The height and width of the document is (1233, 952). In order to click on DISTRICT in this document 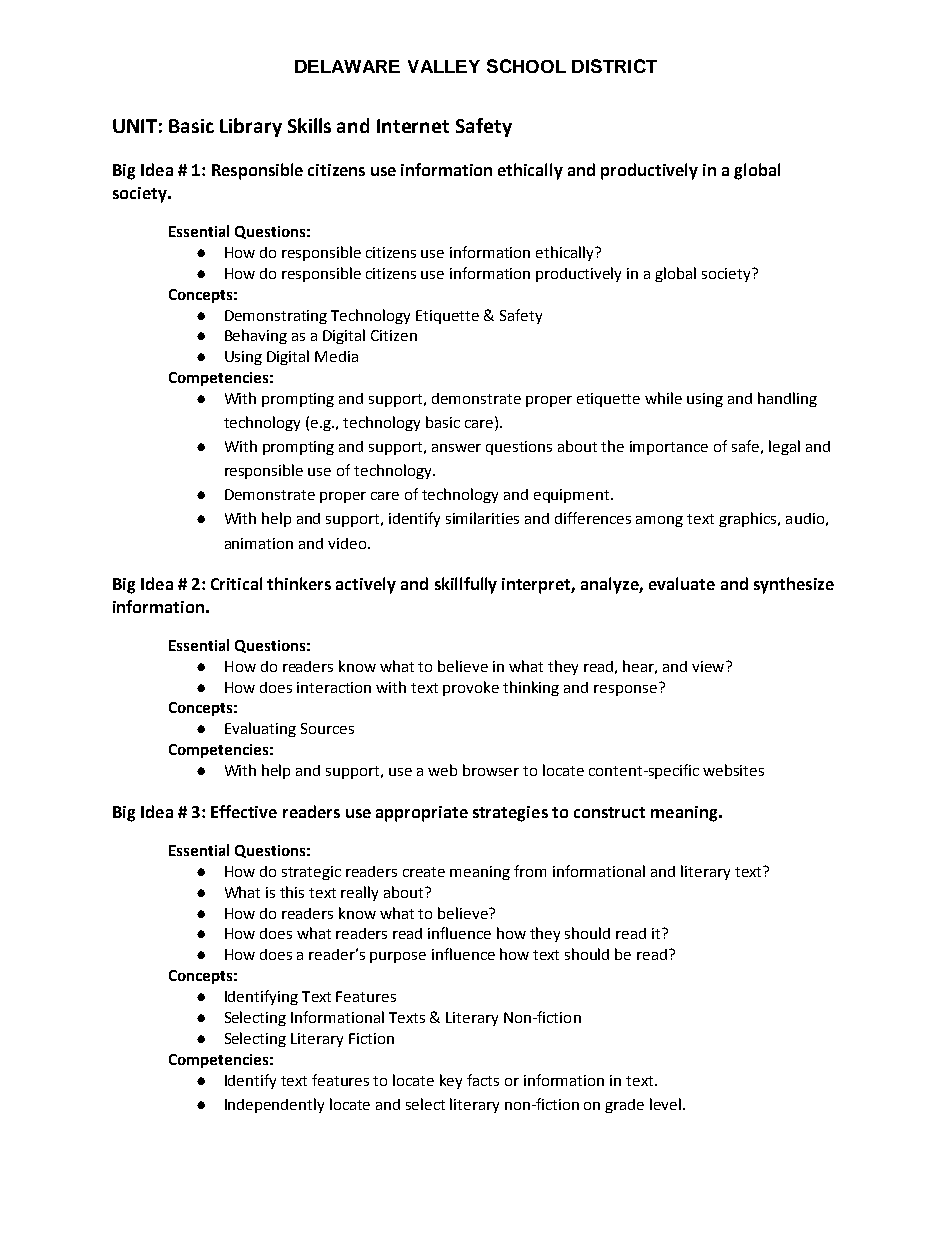, I will do `click(614, 66)`.
